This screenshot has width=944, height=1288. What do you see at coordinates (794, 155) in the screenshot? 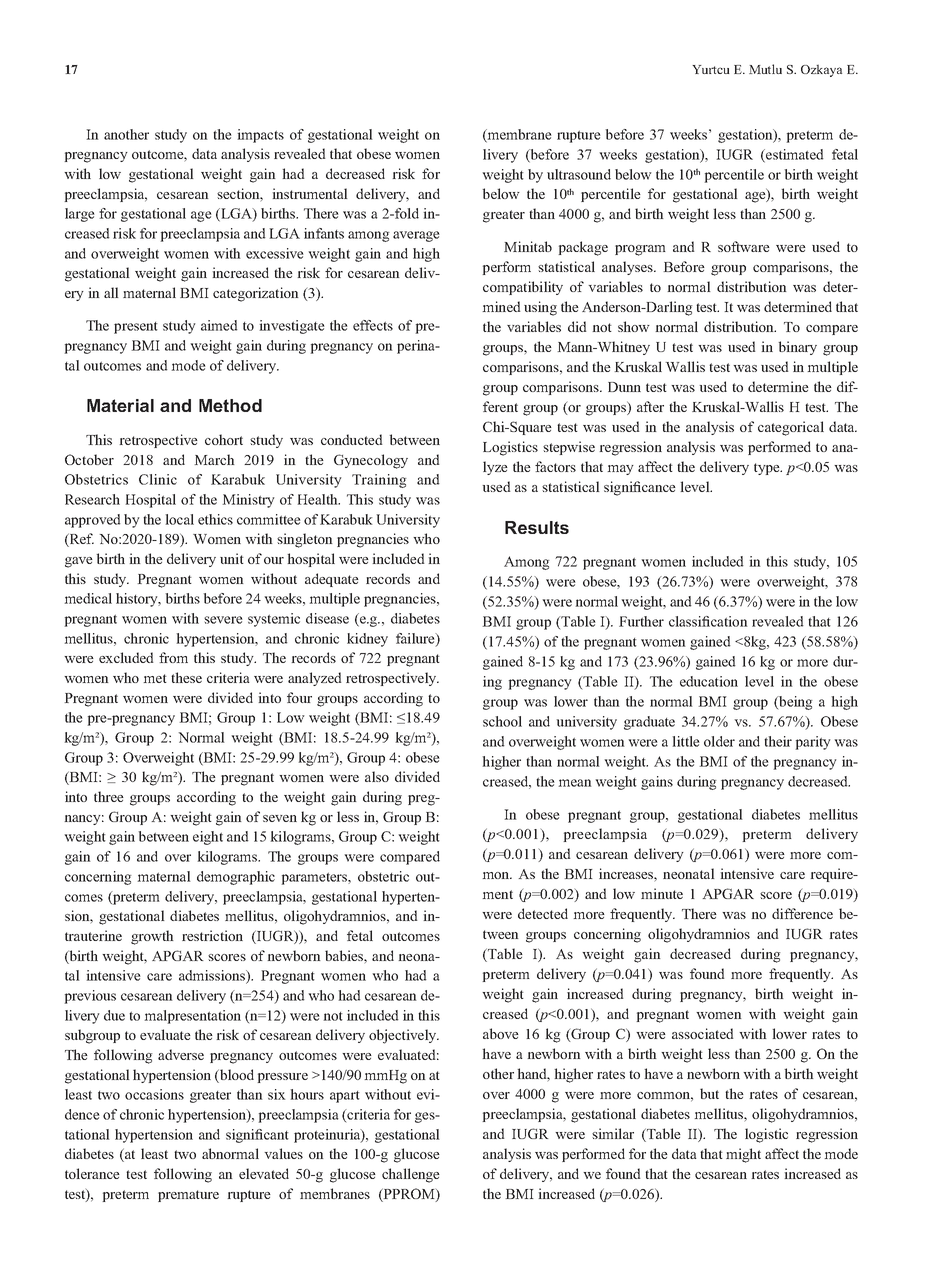
I see `estimated` at bounding box center [794, 155].
